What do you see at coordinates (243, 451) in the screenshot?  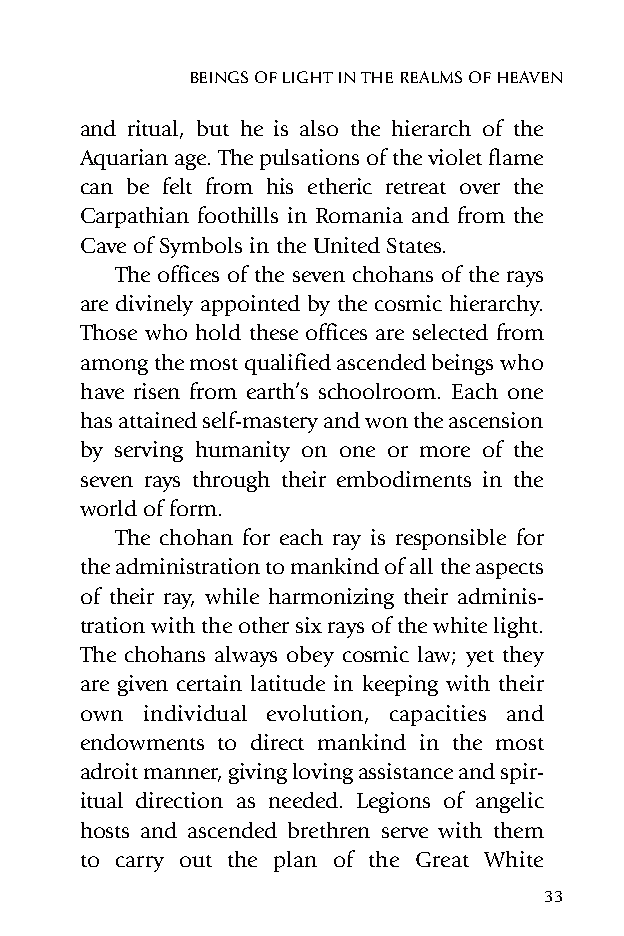 I see `humanity` at bounding box center [243, 451].
